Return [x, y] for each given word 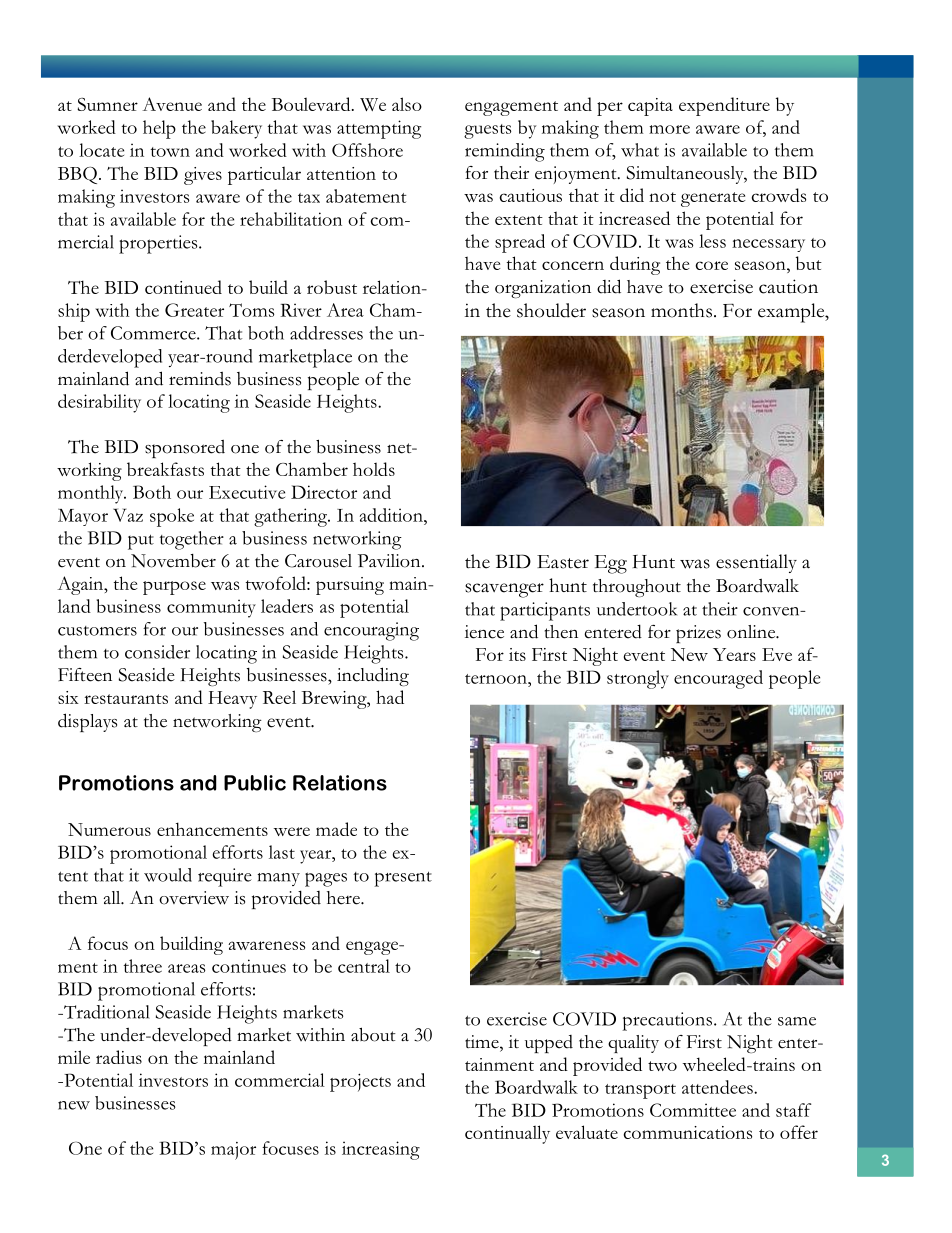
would [168, 875]
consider [157, 652]
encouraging [371, 631]
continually [507, 1134]
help [159, 129]
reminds [200, 379]
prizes [698, 634]
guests [487, 131]
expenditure [724, 106]
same [797, 1021]
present [403, 879]
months [681, 310]
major [233, 1151]
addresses [326, 333]
